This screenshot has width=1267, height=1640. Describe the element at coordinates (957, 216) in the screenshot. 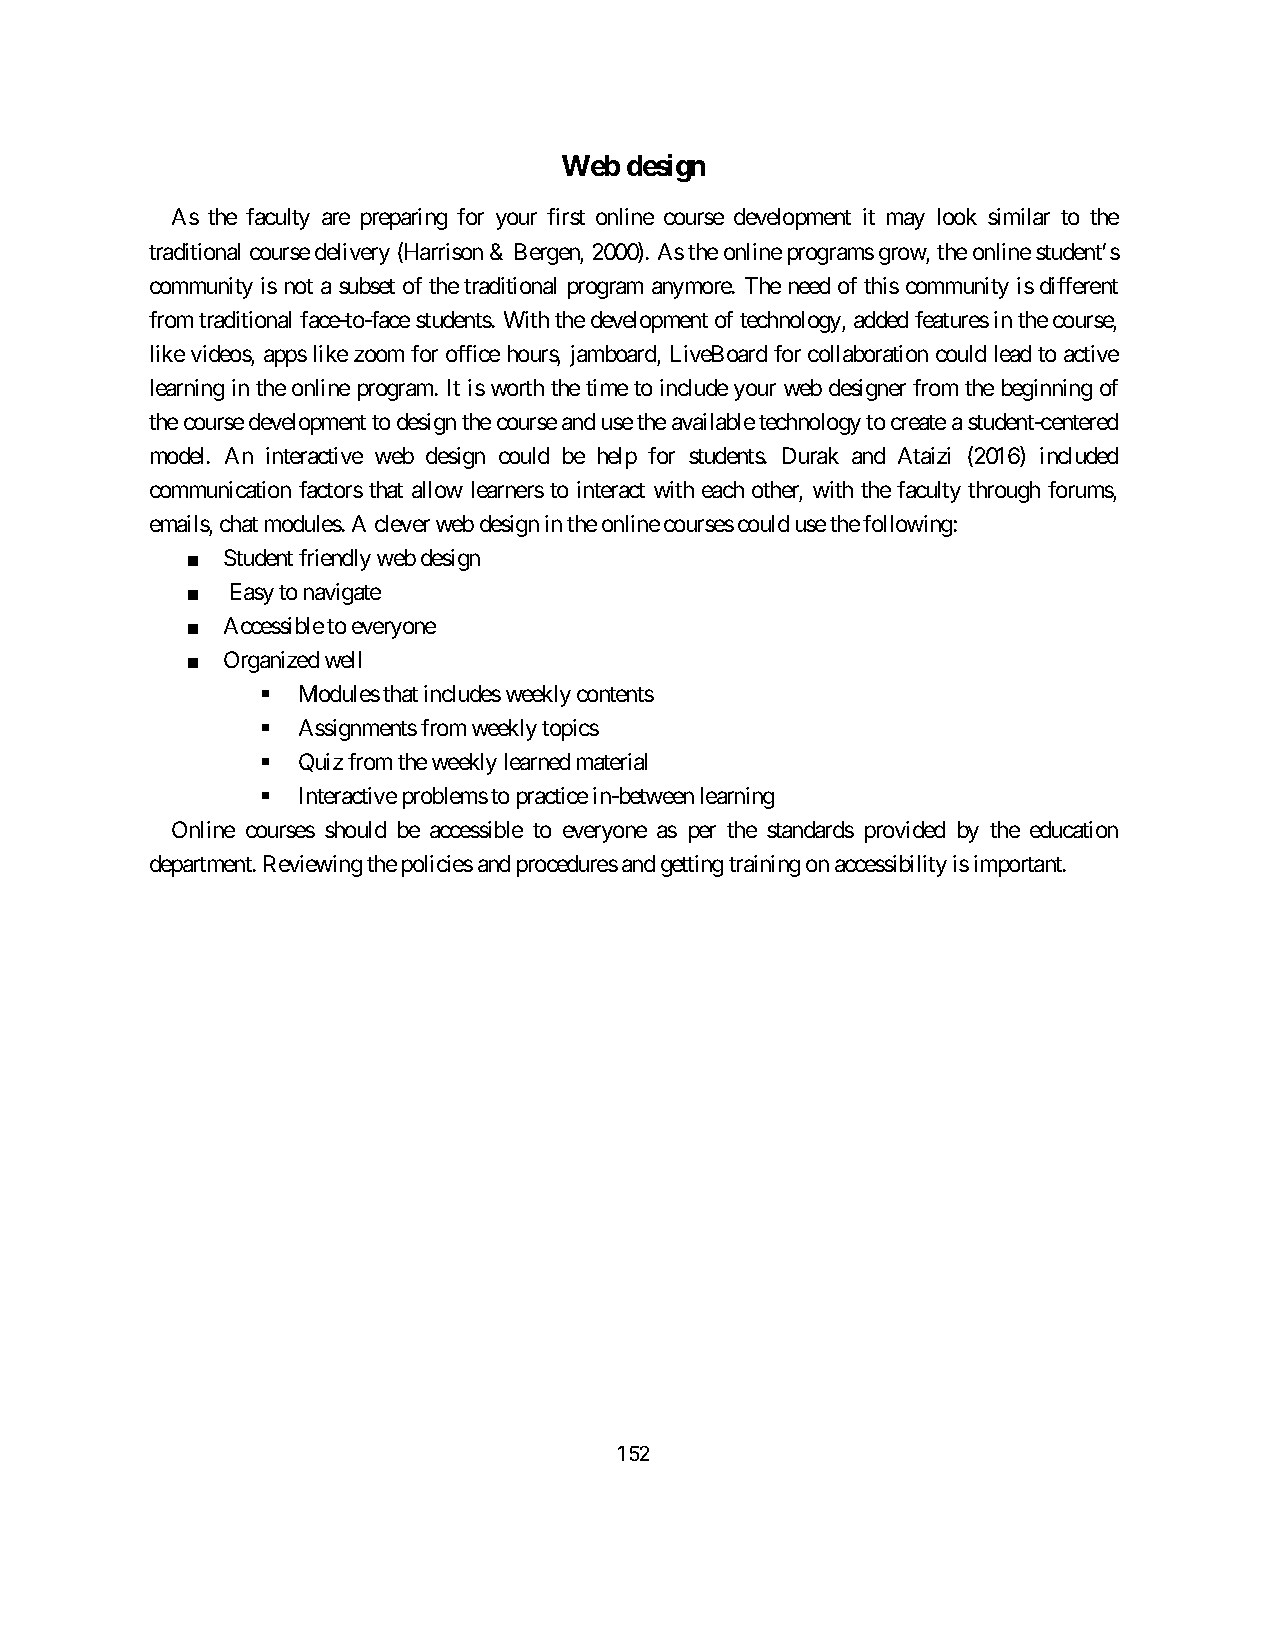

I see `look` at that location.
